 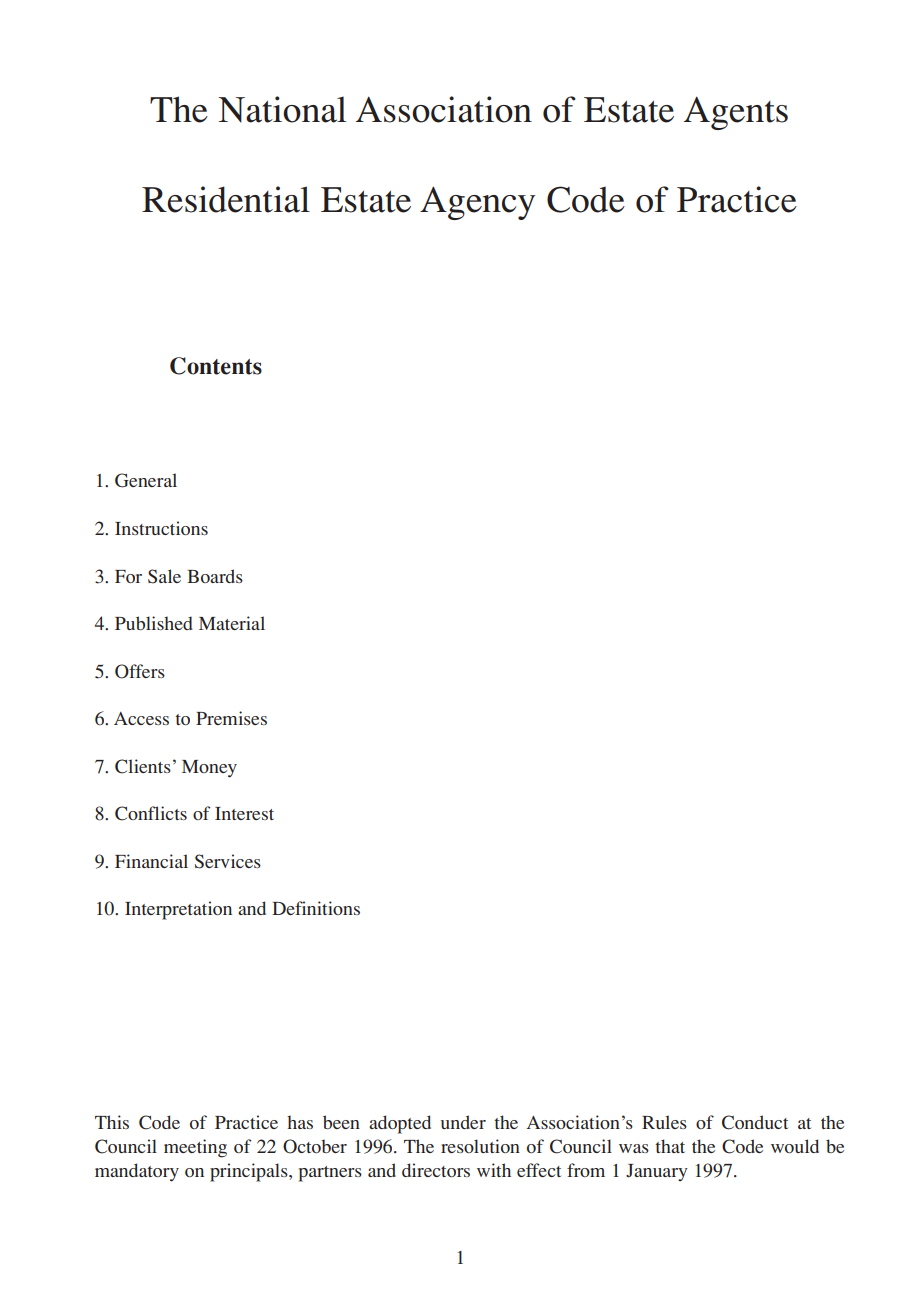 What do you see at coordinates (755, 1122) in the image?
I see `Conduct` at bounding box center [755, 1122].
